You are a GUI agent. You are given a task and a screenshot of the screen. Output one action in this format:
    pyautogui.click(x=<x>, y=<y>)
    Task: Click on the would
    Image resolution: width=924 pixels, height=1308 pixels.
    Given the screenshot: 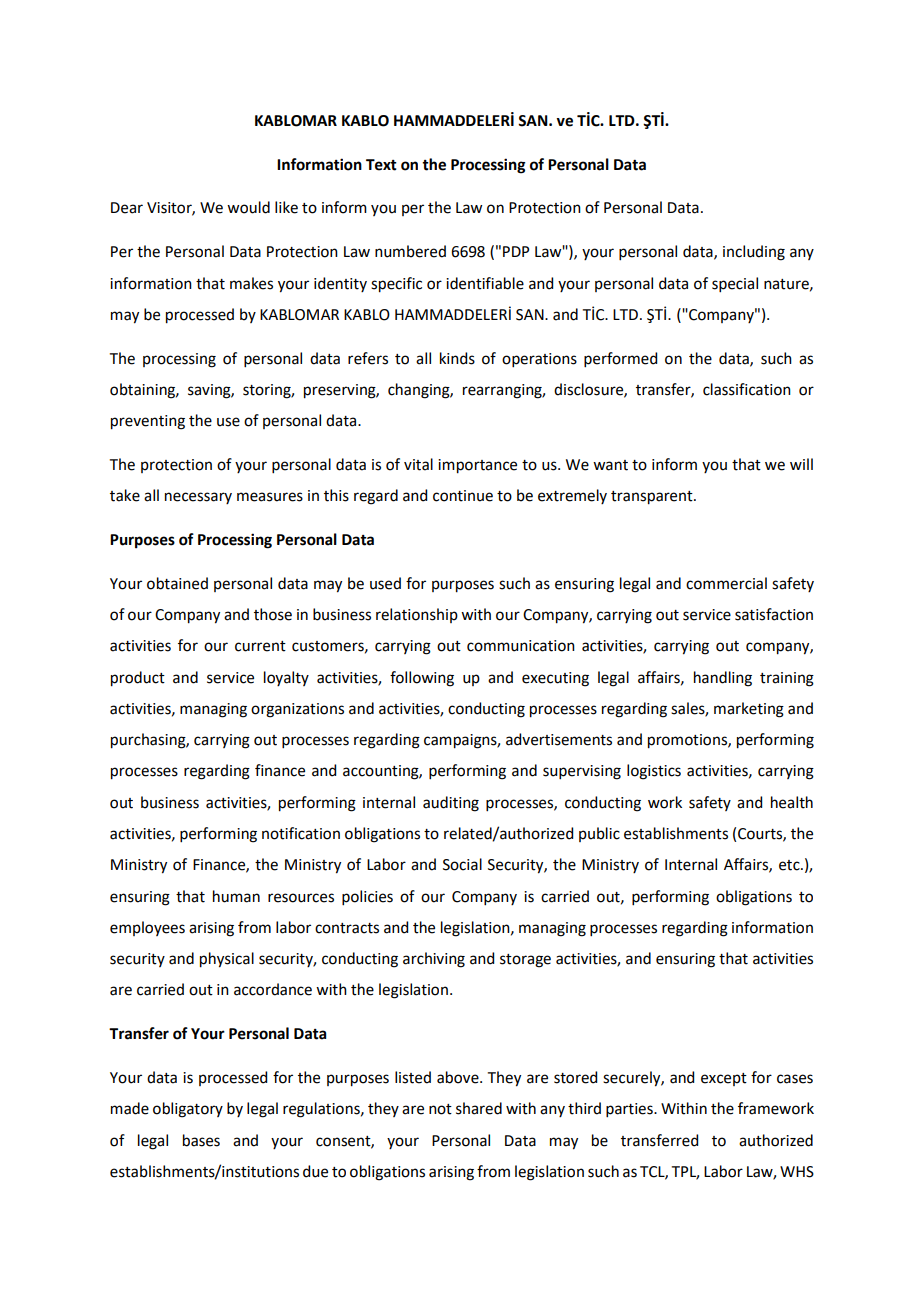 What is the action you would take?
    pyautogui.click(x=248, y=207)
